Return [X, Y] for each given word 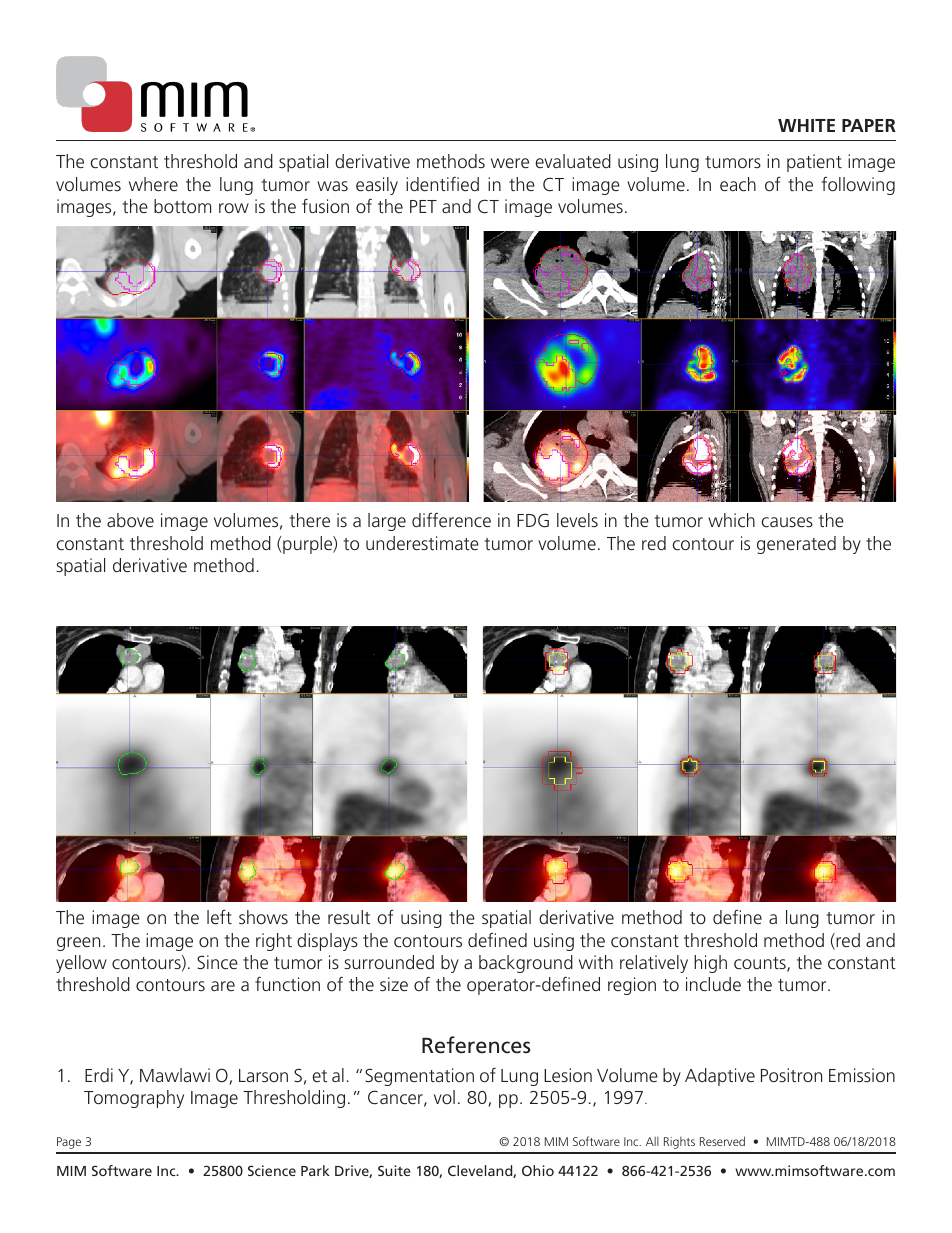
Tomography [134, 1099]
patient [814, 163]
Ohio [538, 1170]
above [130, 520]
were [510, 163]
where [153, 184]
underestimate [422, 543]
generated [796, 545]
